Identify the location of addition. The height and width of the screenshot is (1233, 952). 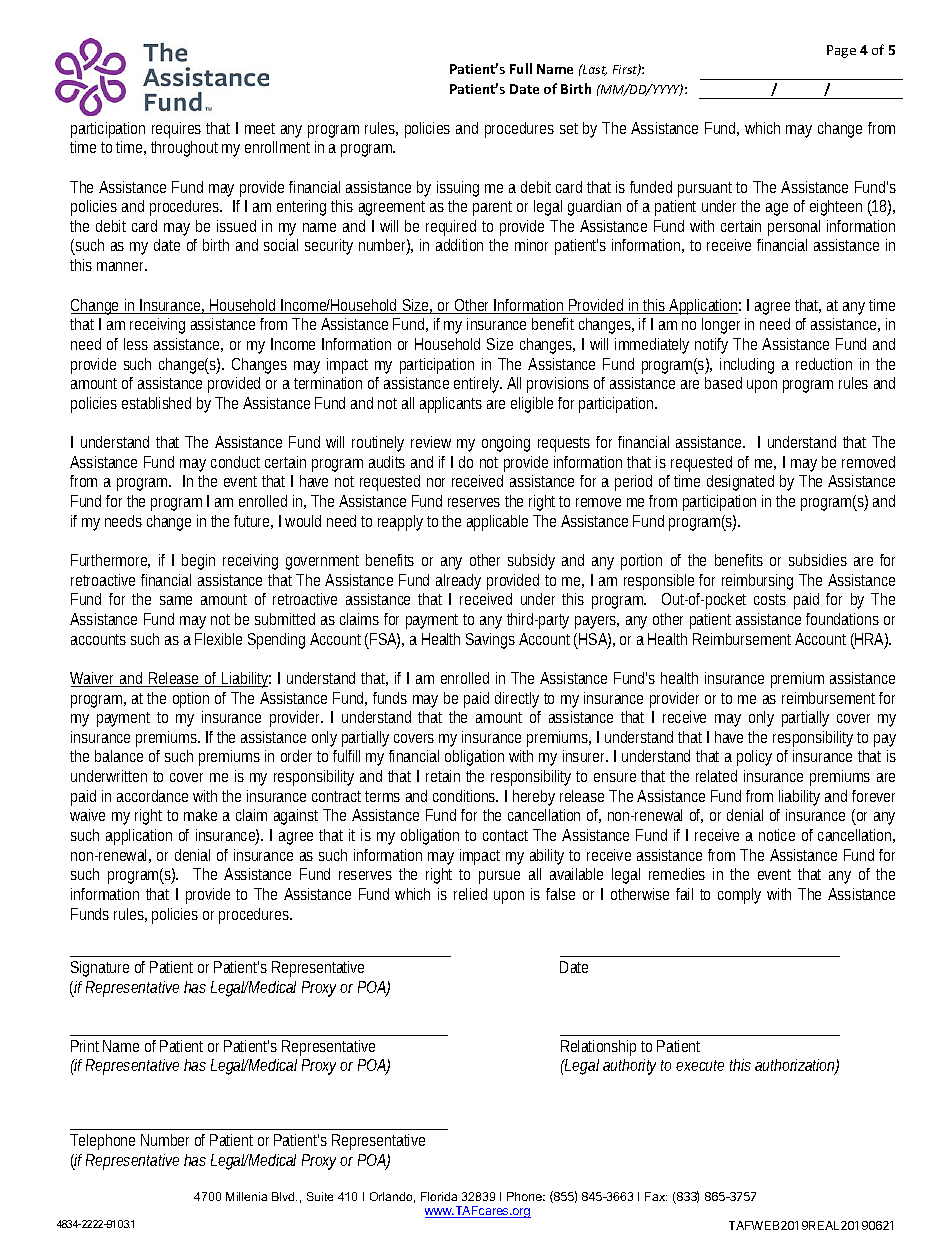
(459, 245).
